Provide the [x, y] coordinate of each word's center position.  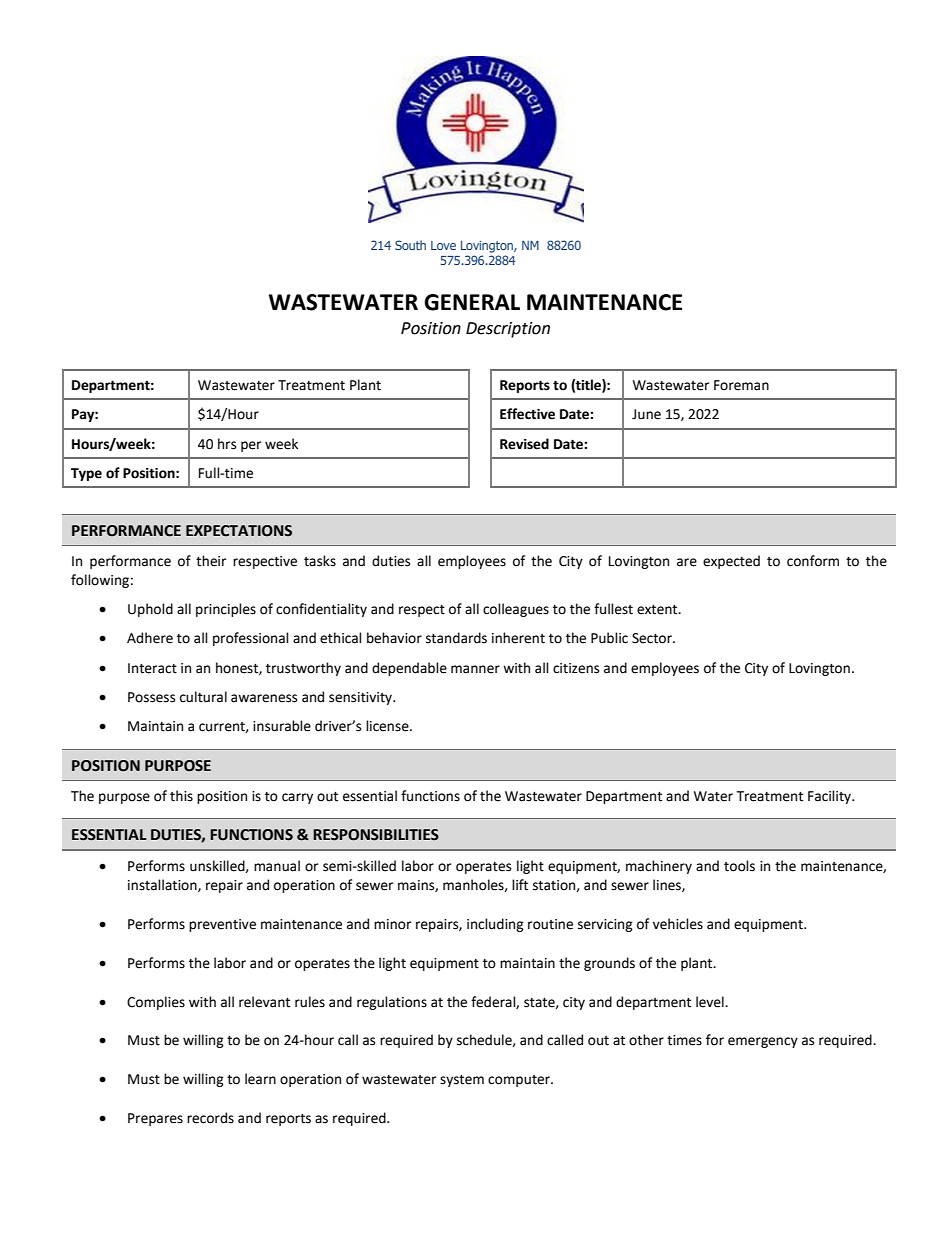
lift [520, 885]
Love [443, 245]
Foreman [741, 385]
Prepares [155, 1119]
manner [475, 669]
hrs [227, 444]
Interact [152, 668]
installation [163, 885]
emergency [763, 1042]
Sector [653, 638]
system [462, 1081]
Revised [524, 444]
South [410, 245]
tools [739, 866]
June [646, 414]
